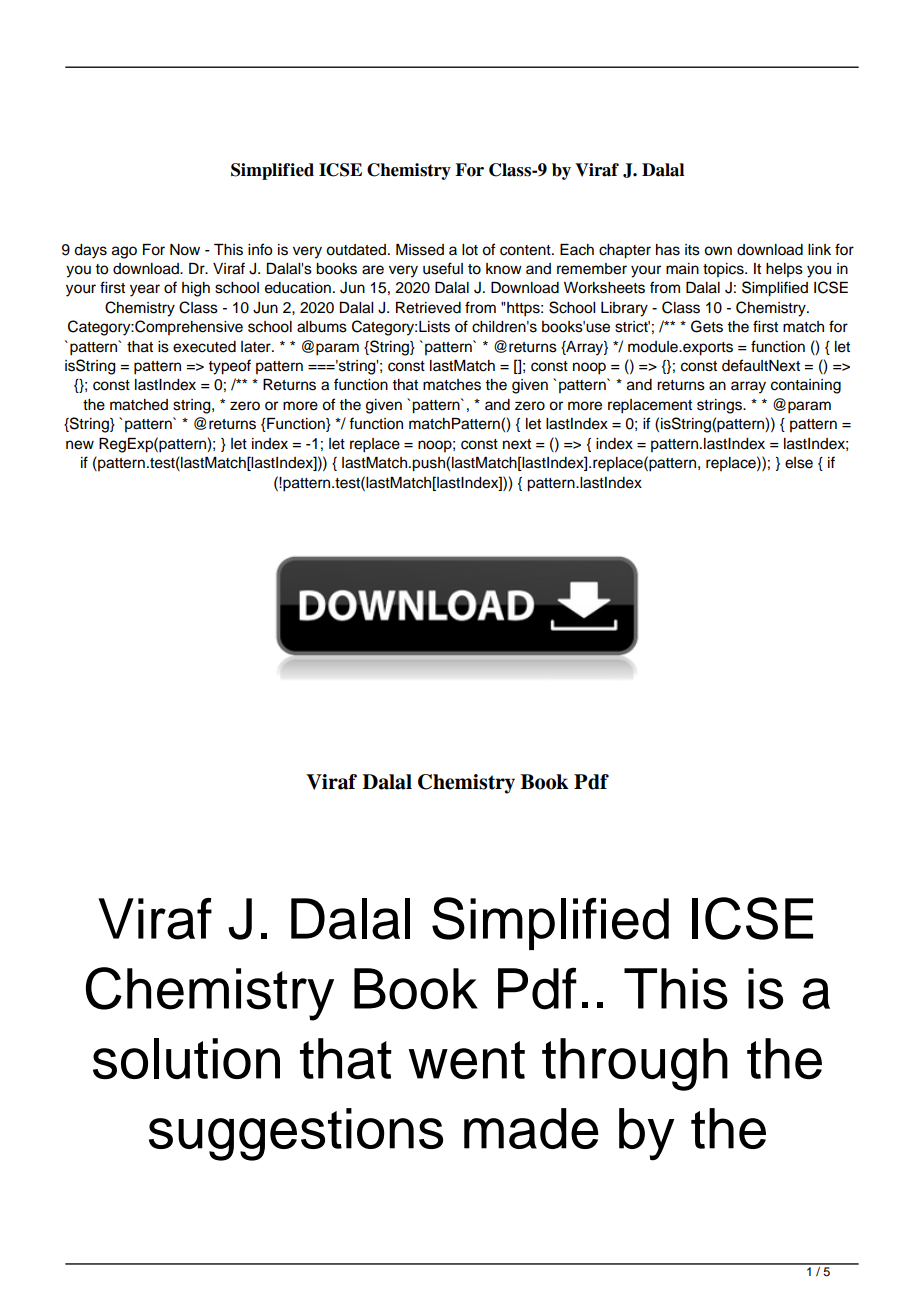 Image resolution: width=924 pixels, height=1308 pixels. Describe the element at coordinates (724, 270) in the document. I see `topics` at that location.
